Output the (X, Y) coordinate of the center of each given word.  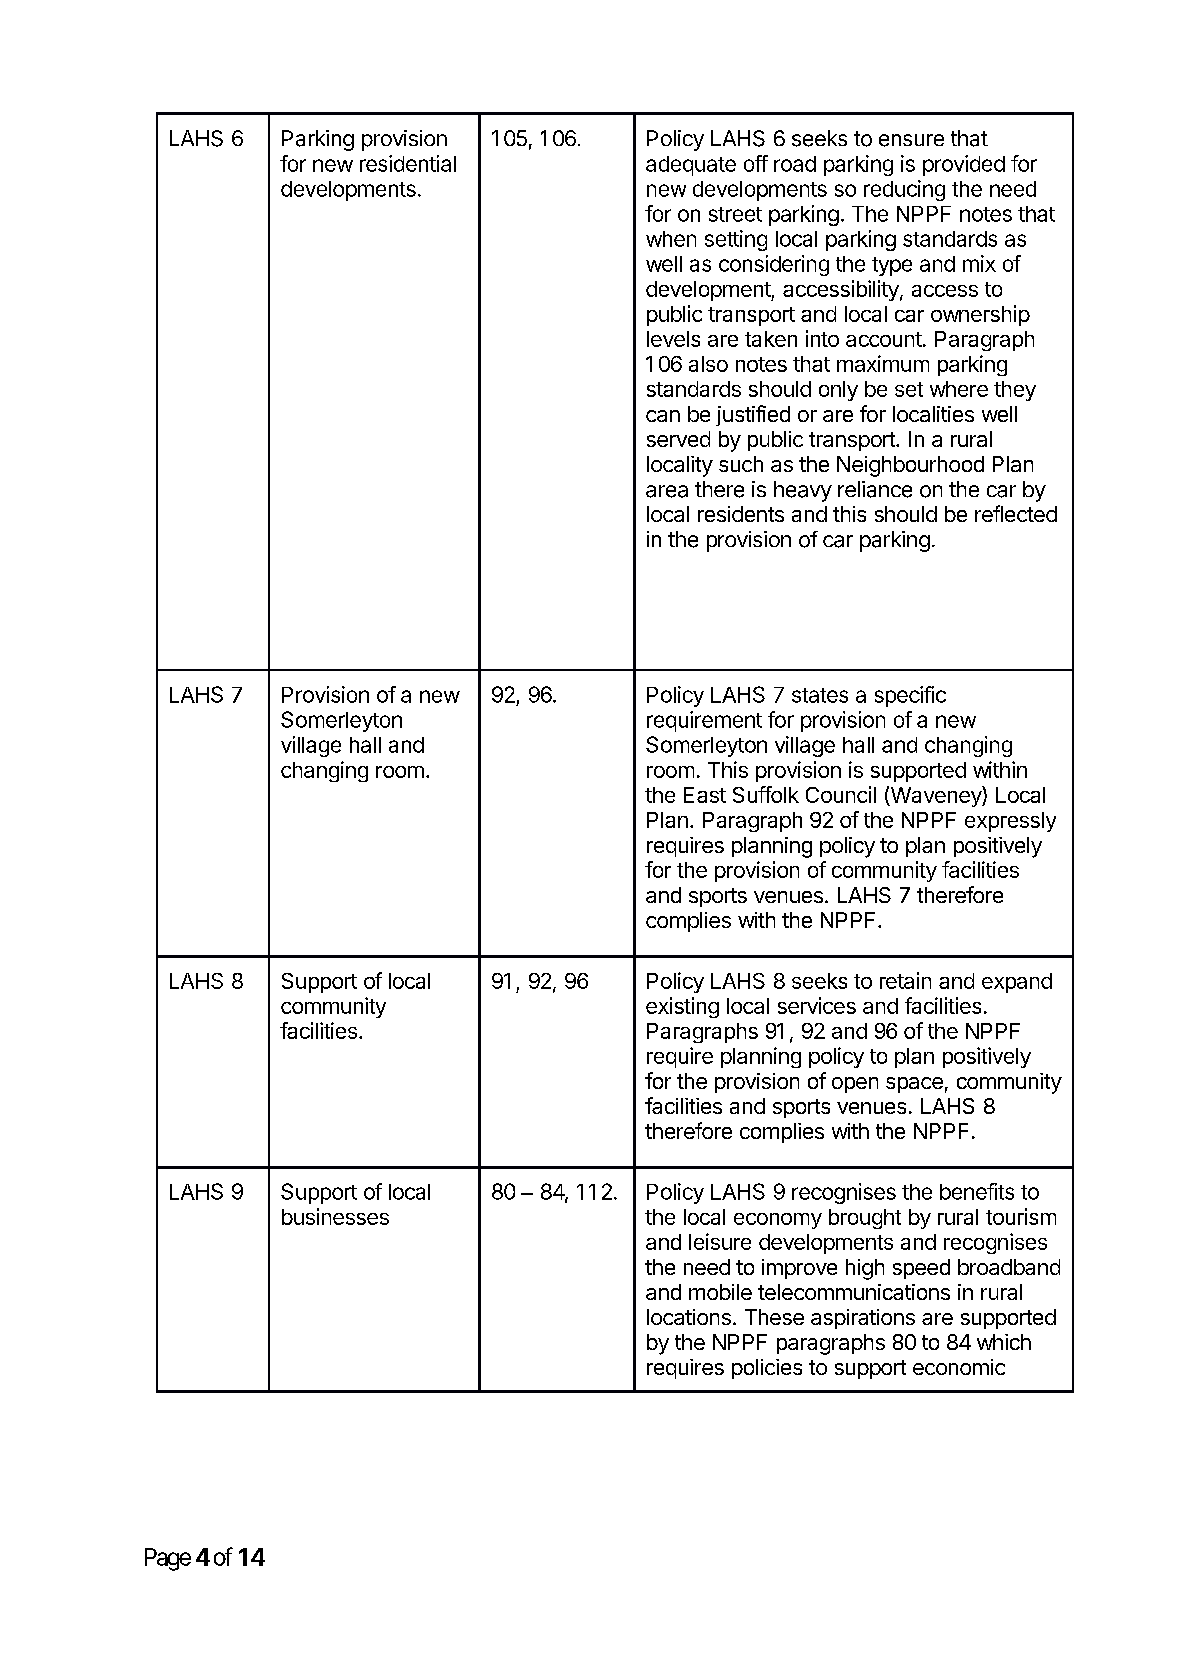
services (817, 1005)
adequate (691, 166)
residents (741, 514)
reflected (1016, 513)
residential (408, 163)
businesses (335, 1216)
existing (682, 1007)
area (667, 491)
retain (905, 980)
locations (689, 1317)
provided (964, 165)
